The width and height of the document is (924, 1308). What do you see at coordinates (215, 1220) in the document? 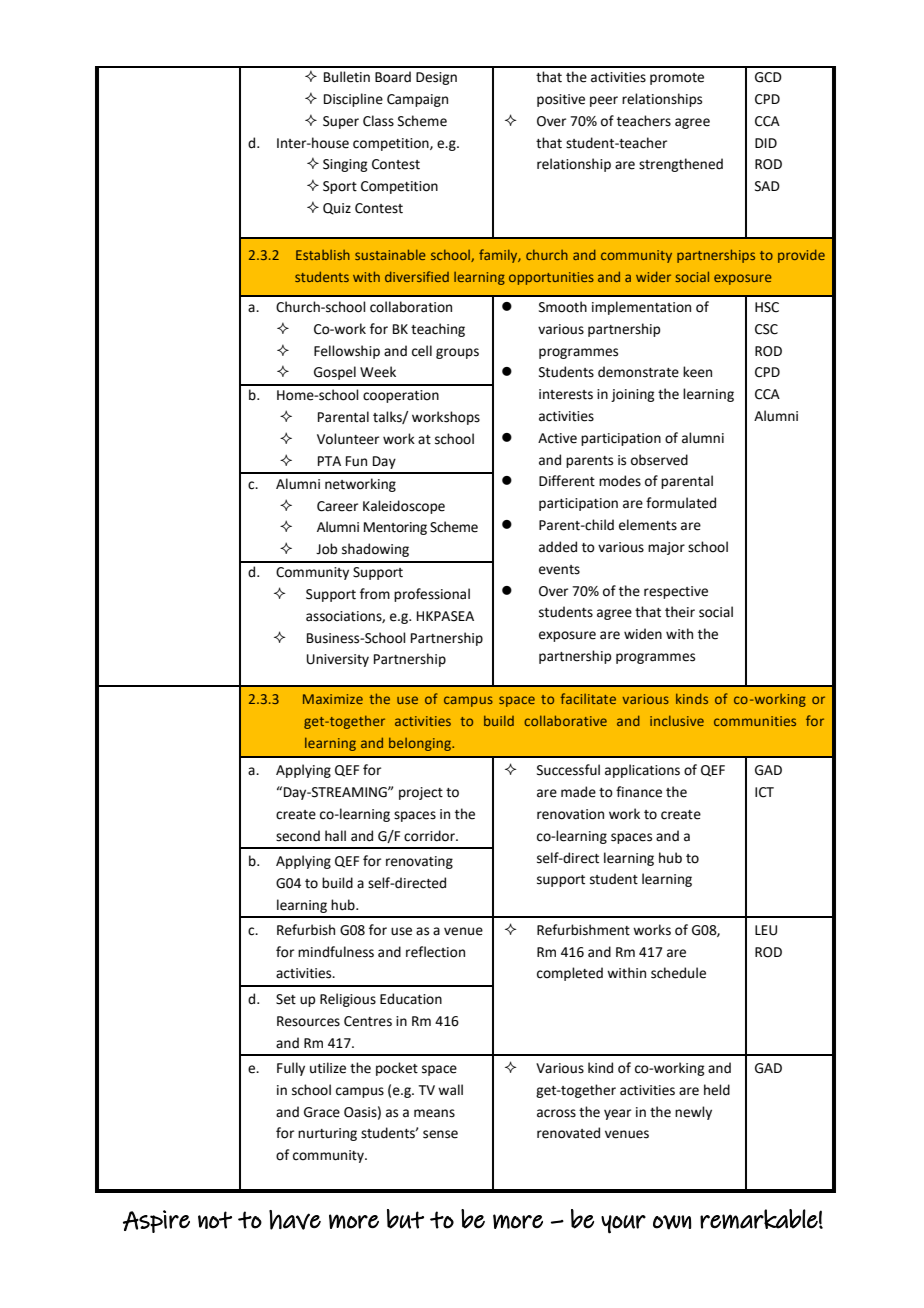
I see `not` at bounding box center [215, 1220].
